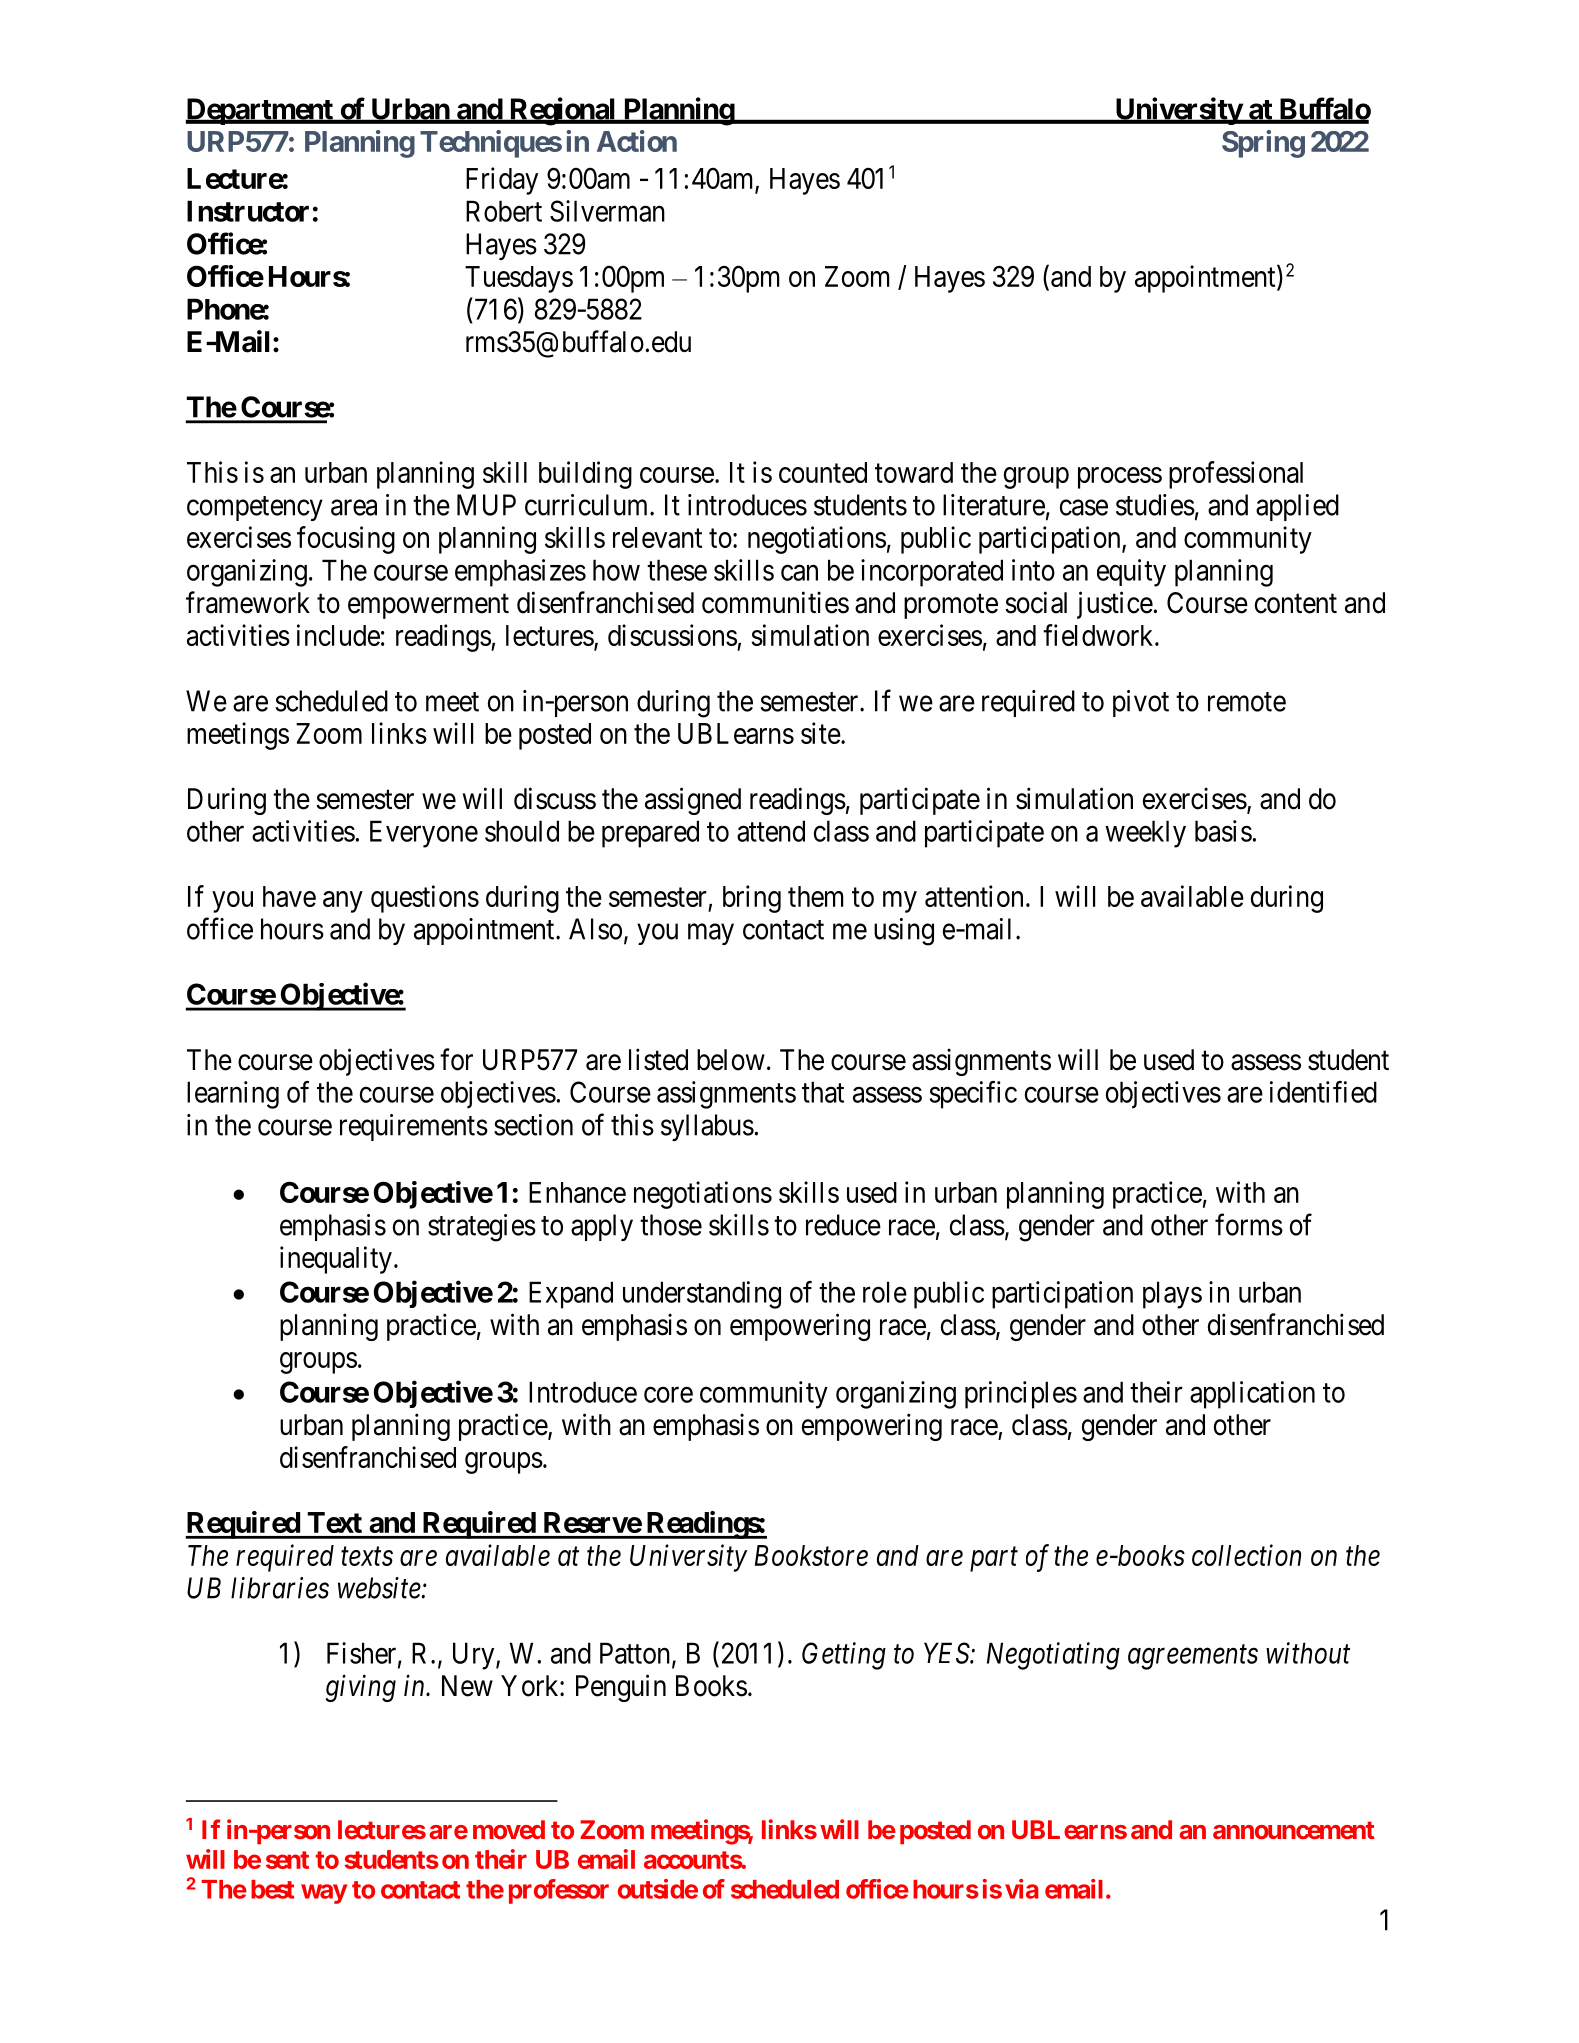  Describe the element at coordinates (1236, 475) in the page. I see `professional` at that location.
